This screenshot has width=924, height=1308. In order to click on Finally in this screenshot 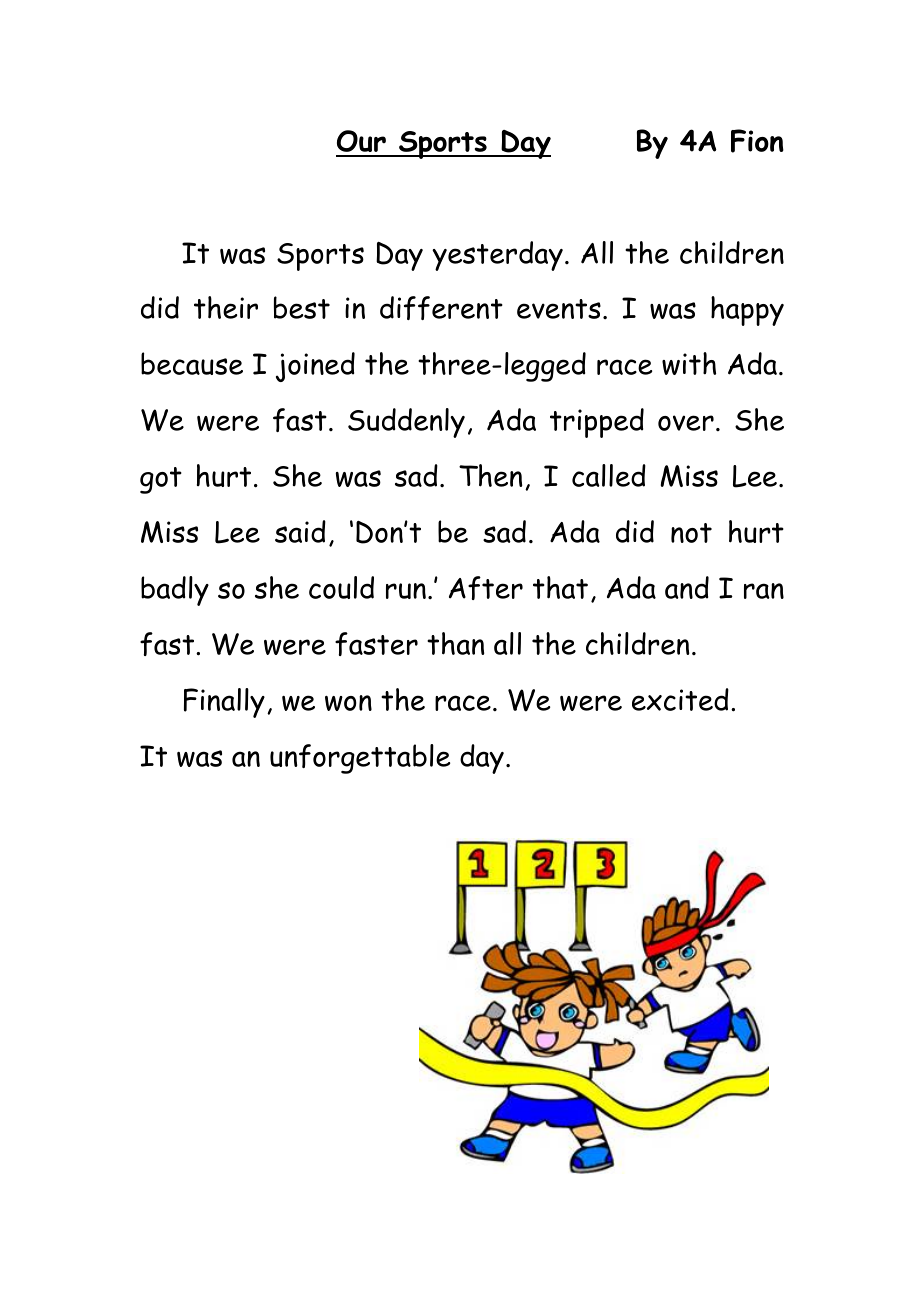, I will do `click(224, 703)`.
